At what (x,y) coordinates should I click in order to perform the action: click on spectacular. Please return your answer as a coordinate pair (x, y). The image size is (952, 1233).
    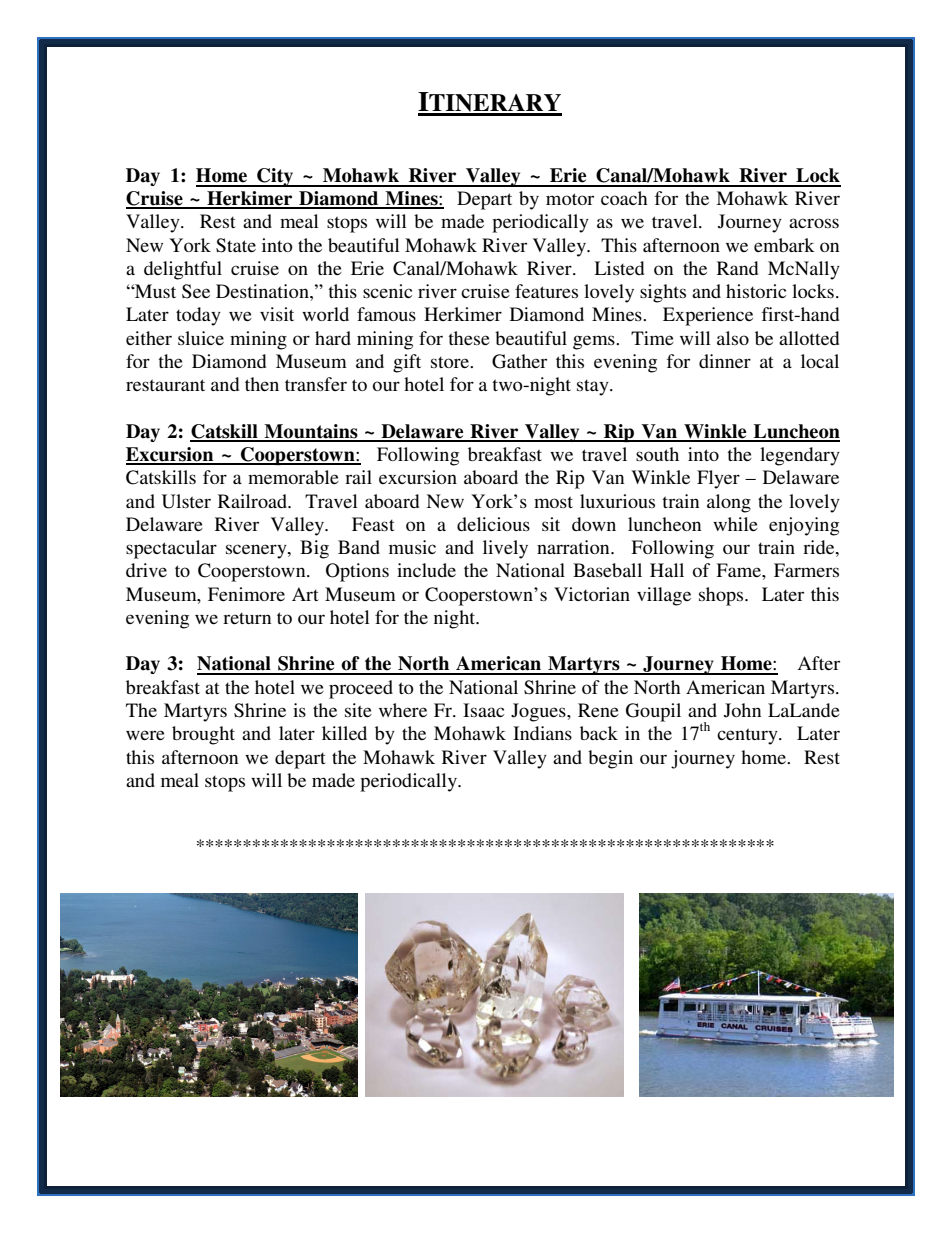
    Looking at the image, I should click on (171, 549).
